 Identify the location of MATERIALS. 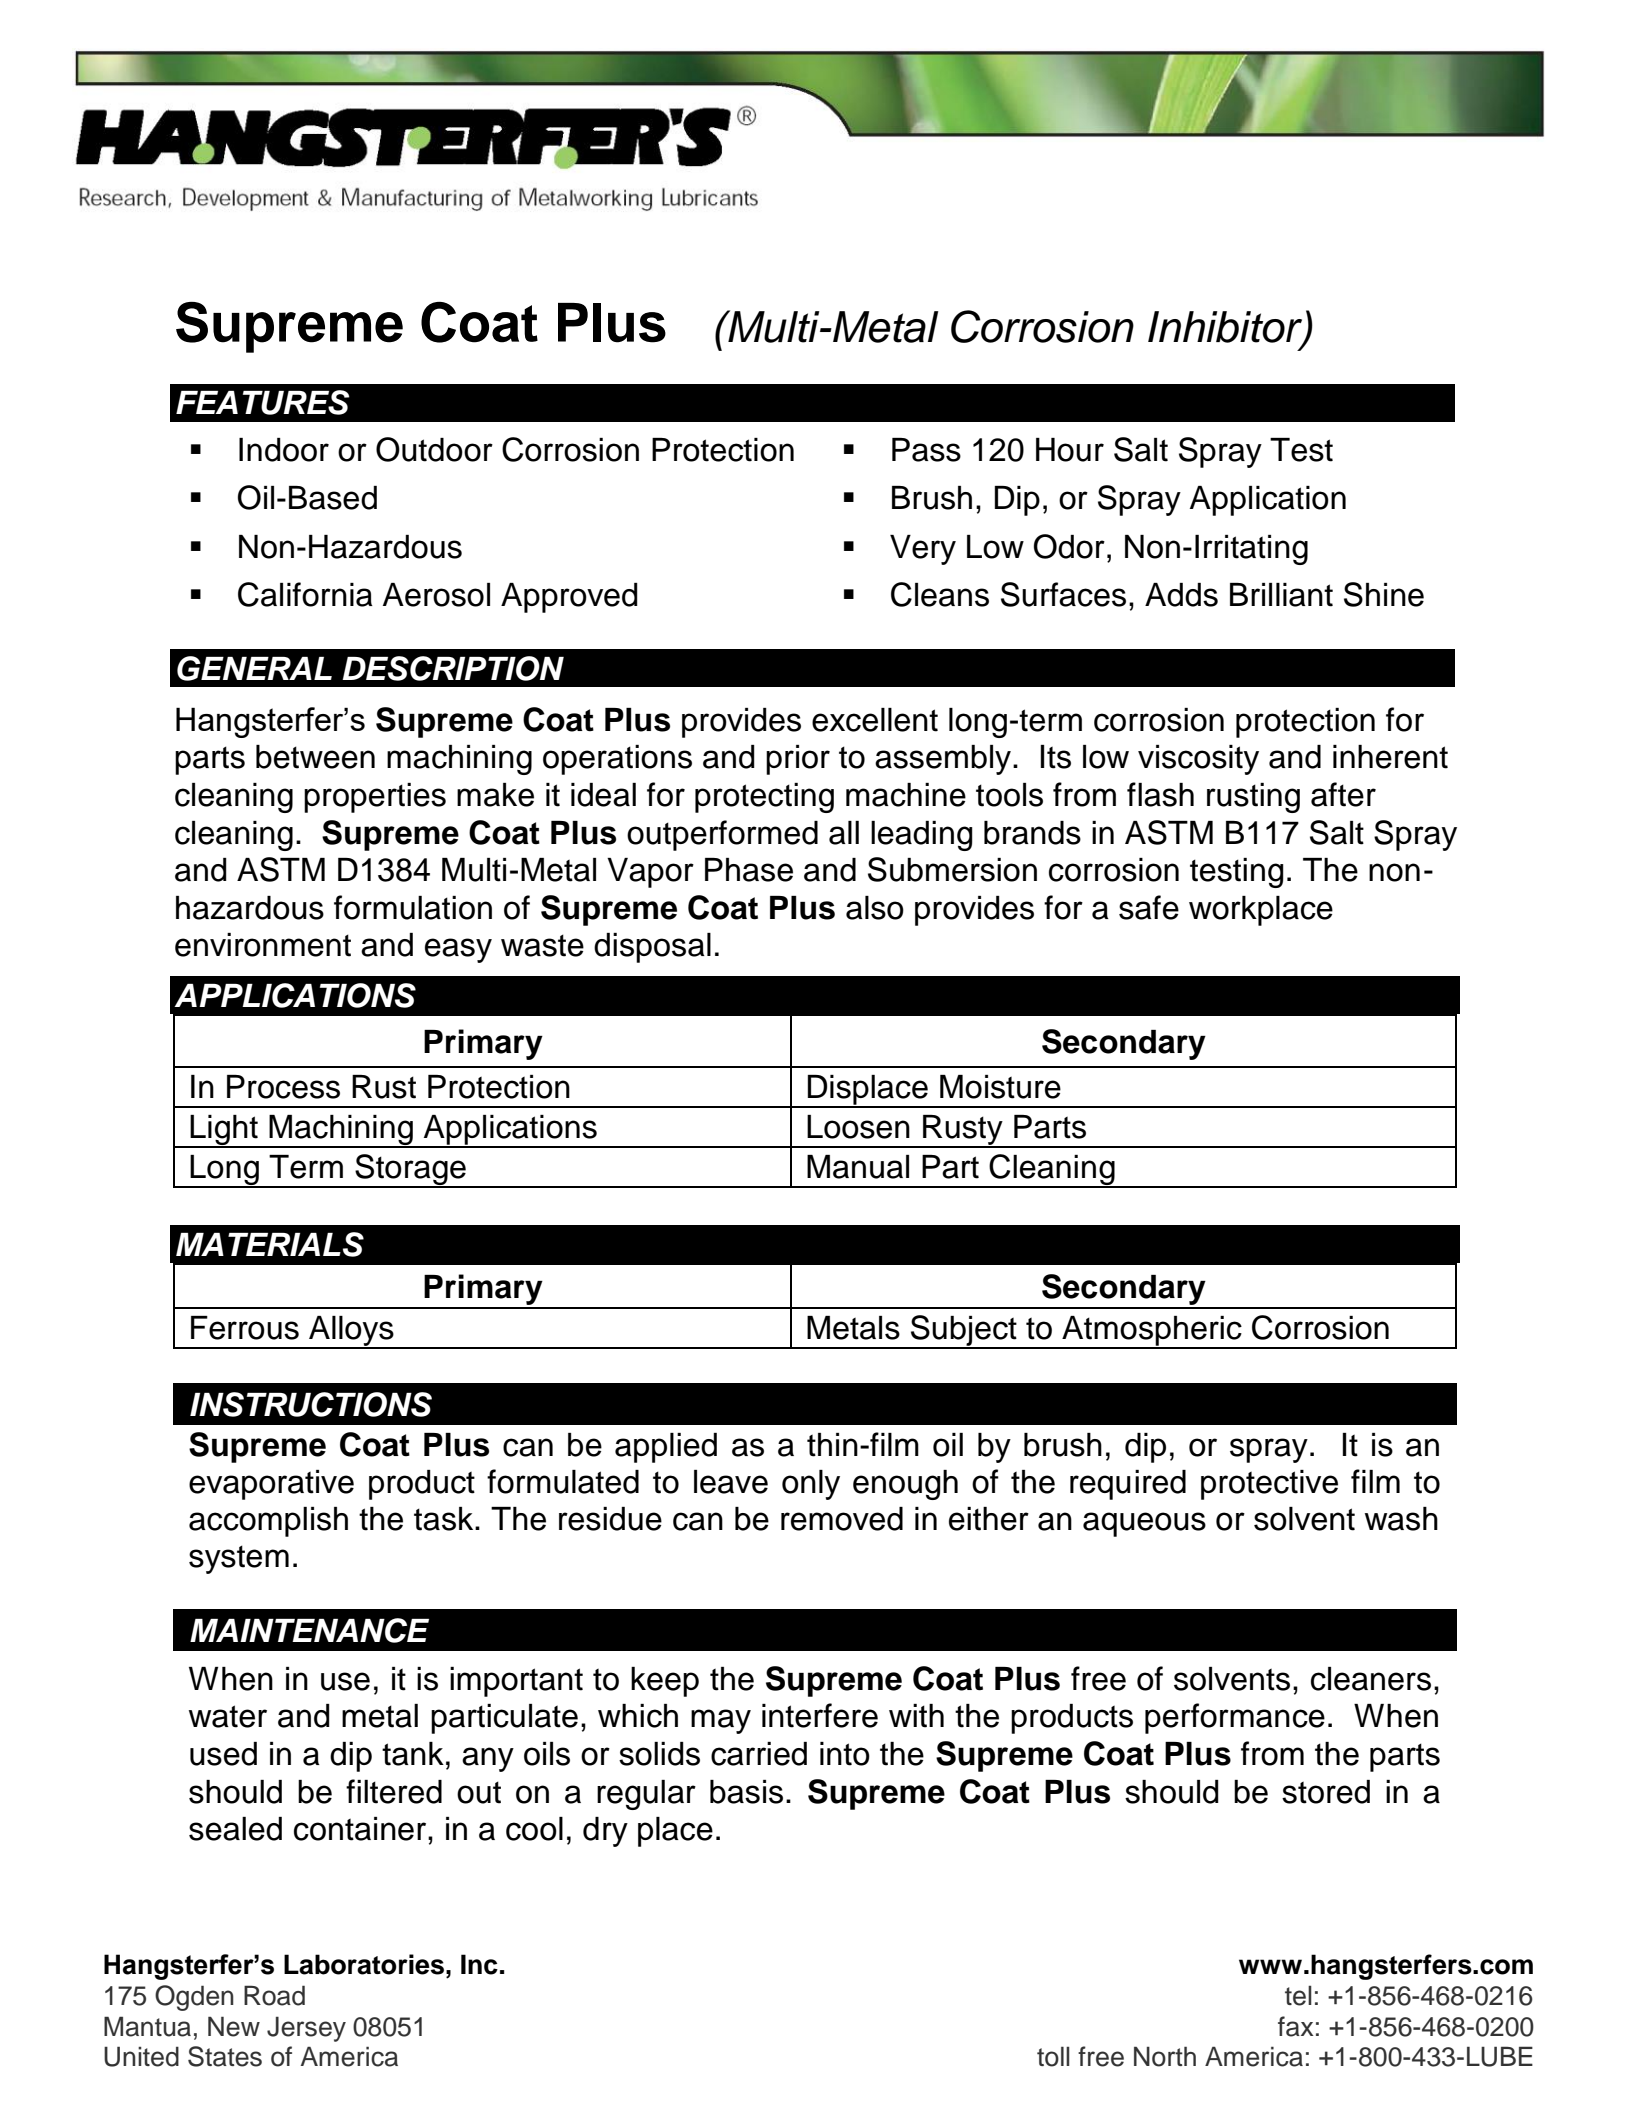
(270, 1244).
